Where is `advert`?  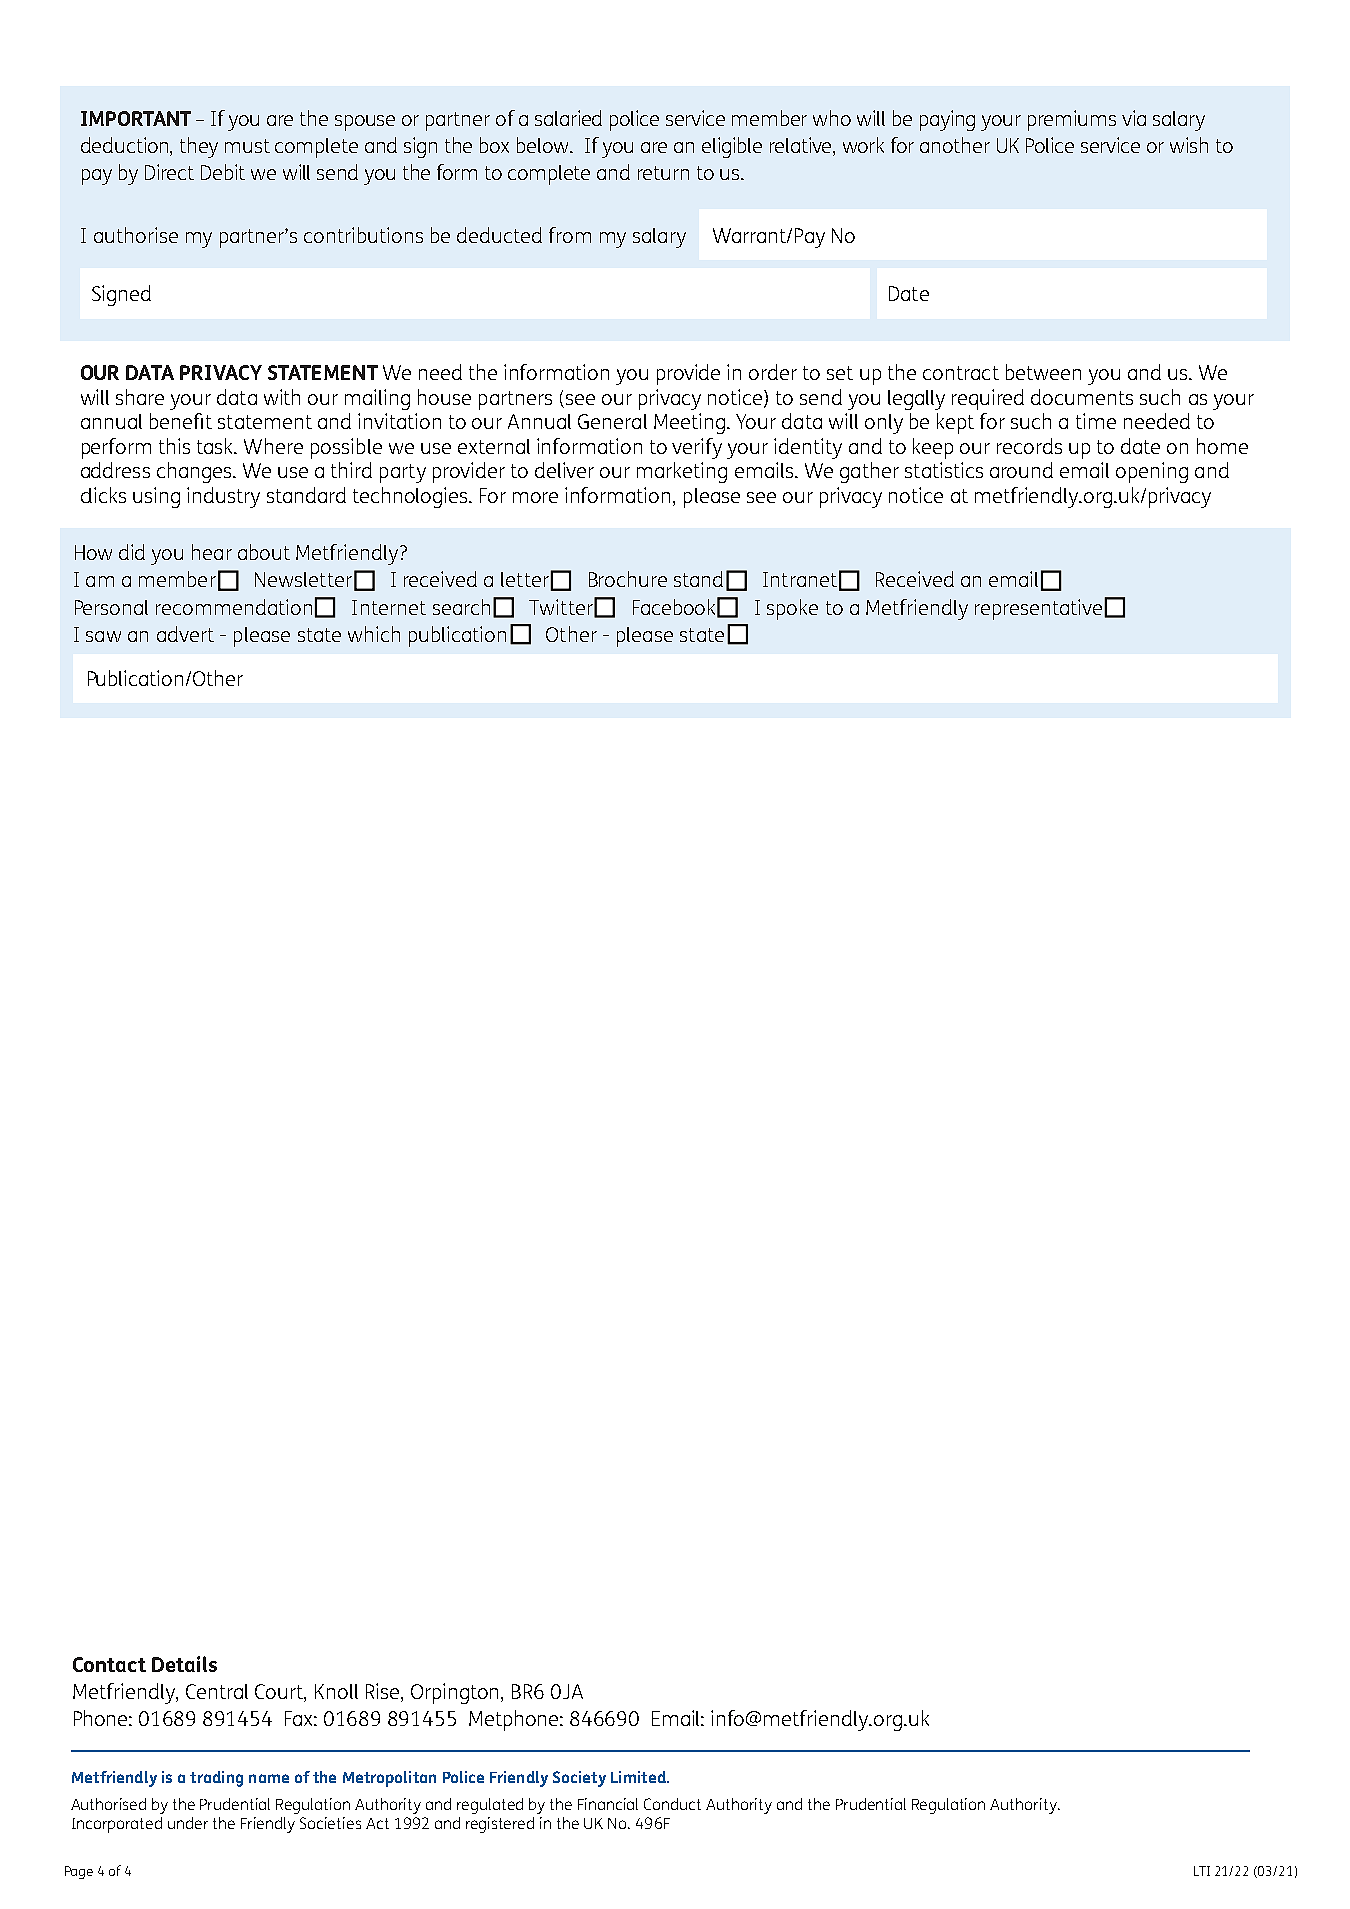 advert is located at coordinates (185, 634).
